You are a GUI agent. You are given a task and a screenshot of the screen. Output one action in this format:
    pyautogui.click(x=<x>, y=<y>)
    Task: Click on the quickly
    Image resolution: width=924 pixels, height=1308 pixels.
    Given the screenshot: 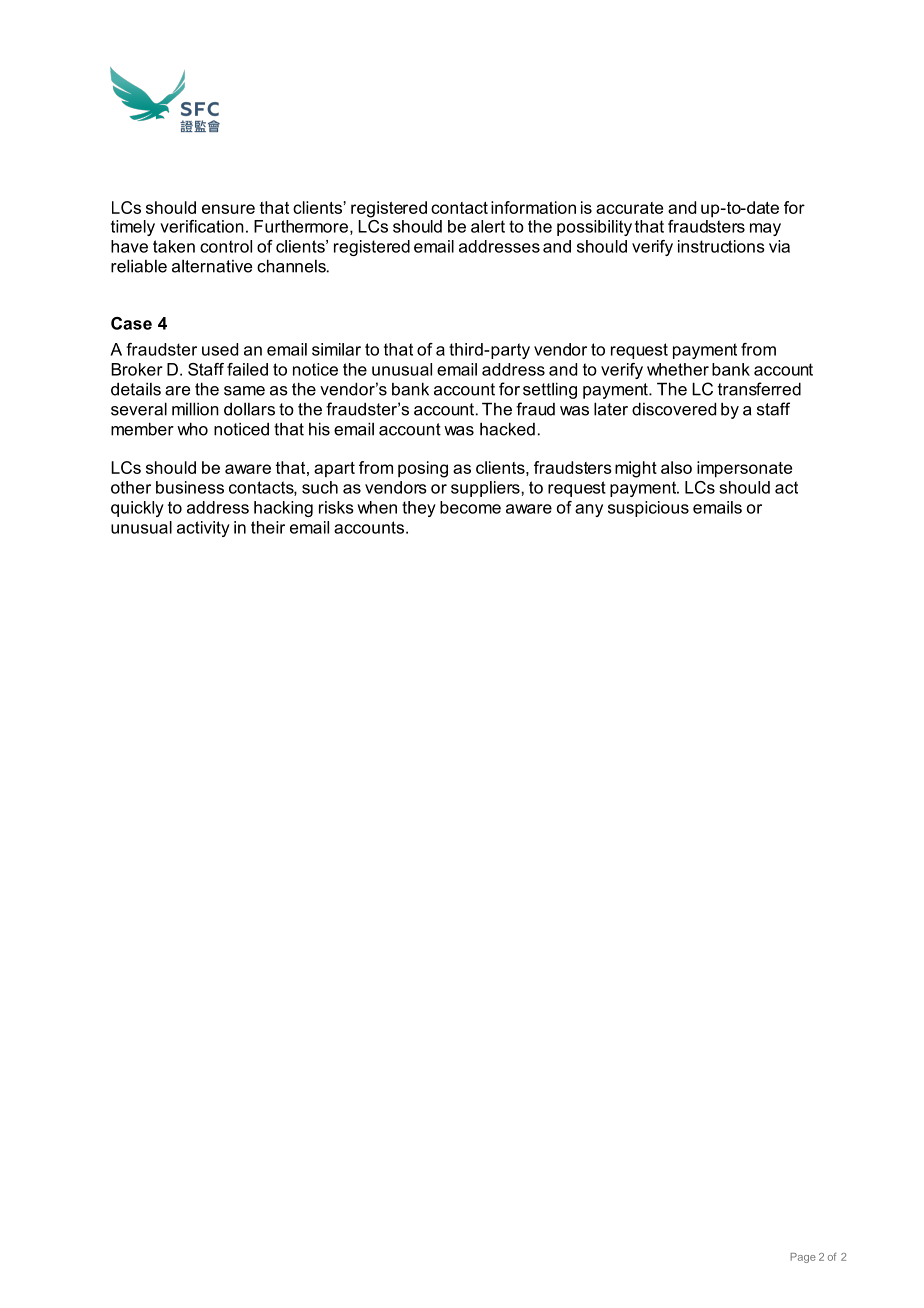 What is the action you would take?
    pyautogui.click(x=137, y=509)
